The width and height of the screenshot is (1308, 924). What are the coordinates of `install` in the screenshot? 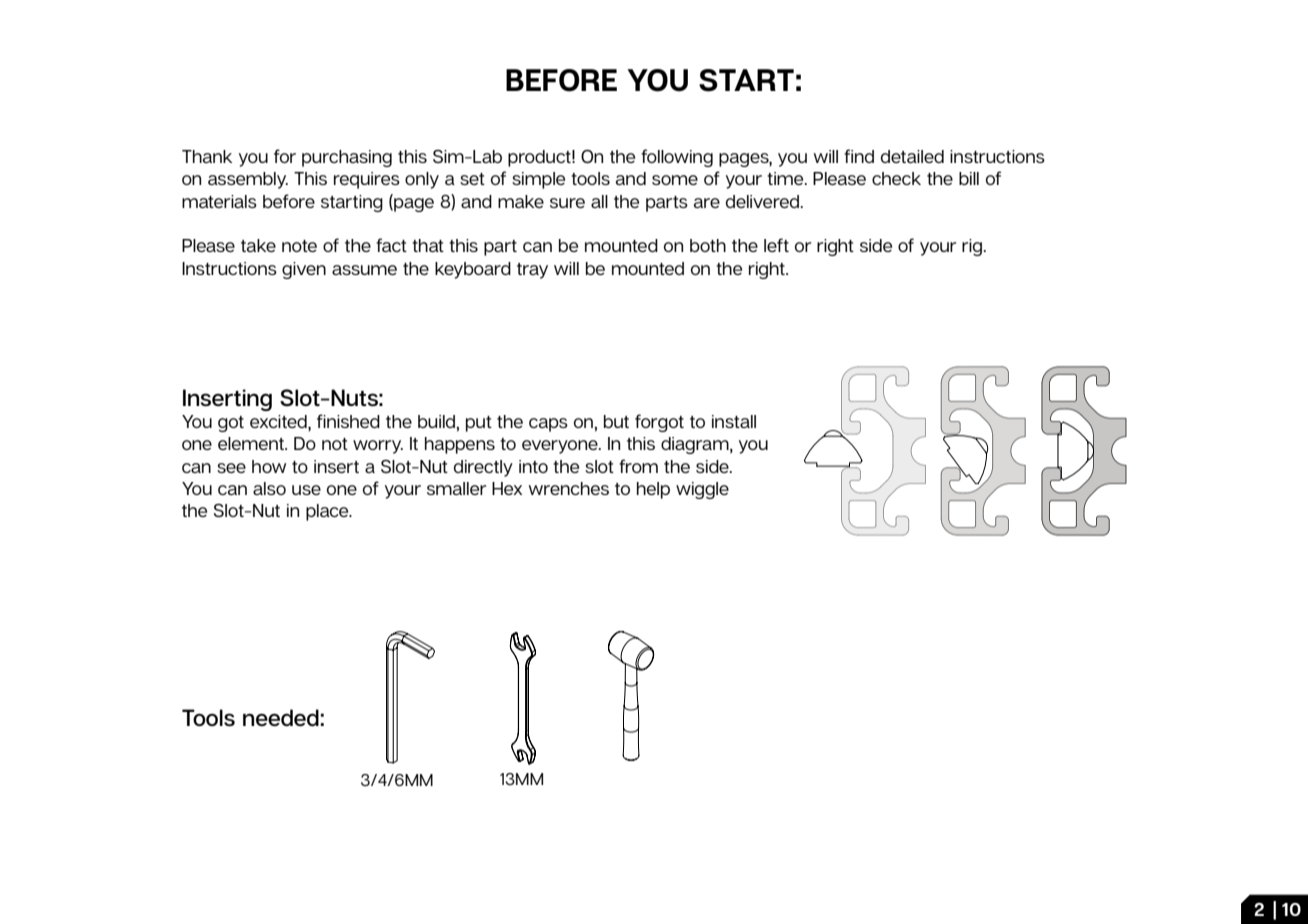 It's located at (734, 421).
